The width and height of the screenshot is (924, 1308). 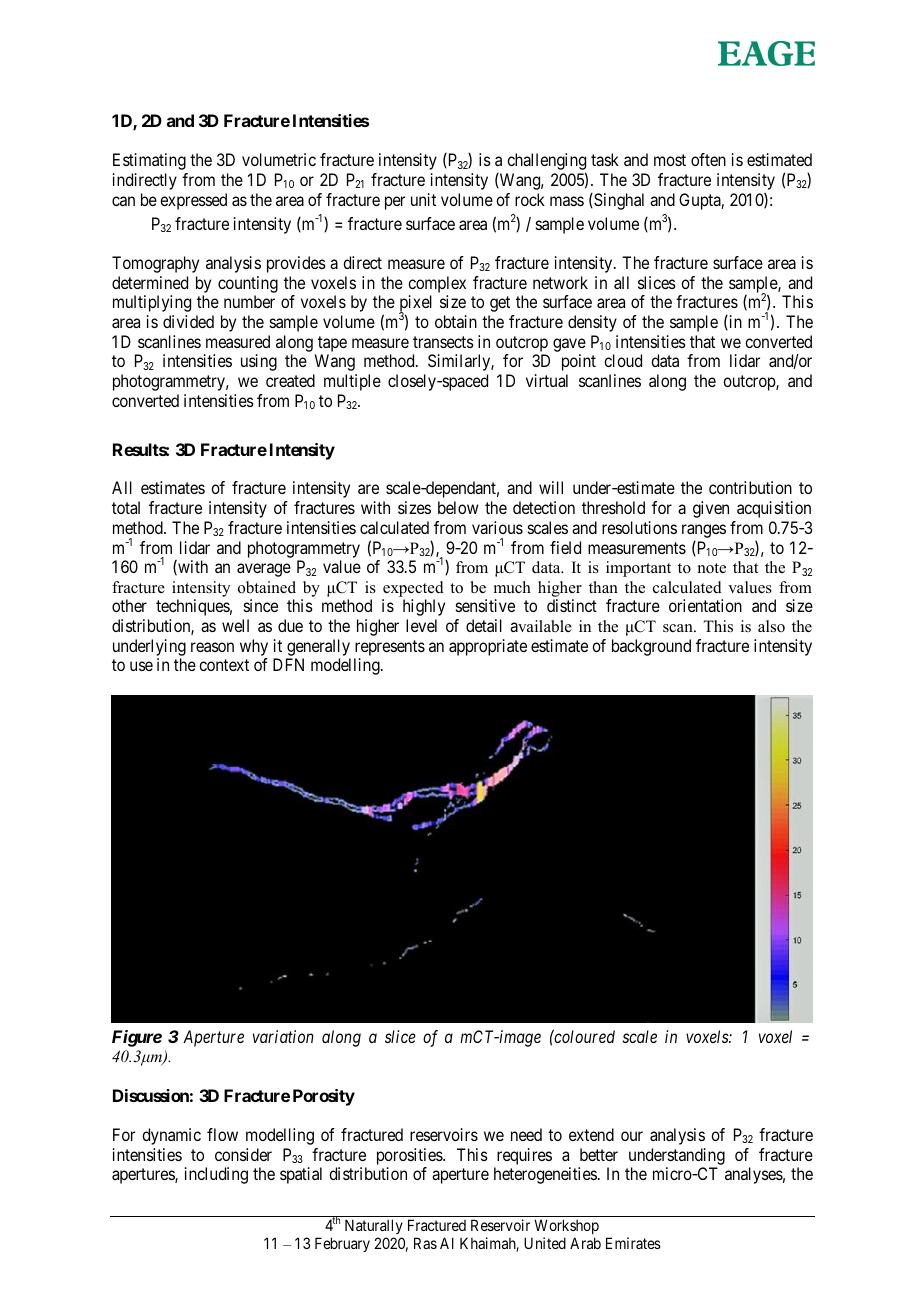 I want to click on often, so click(x=708, y=159).
